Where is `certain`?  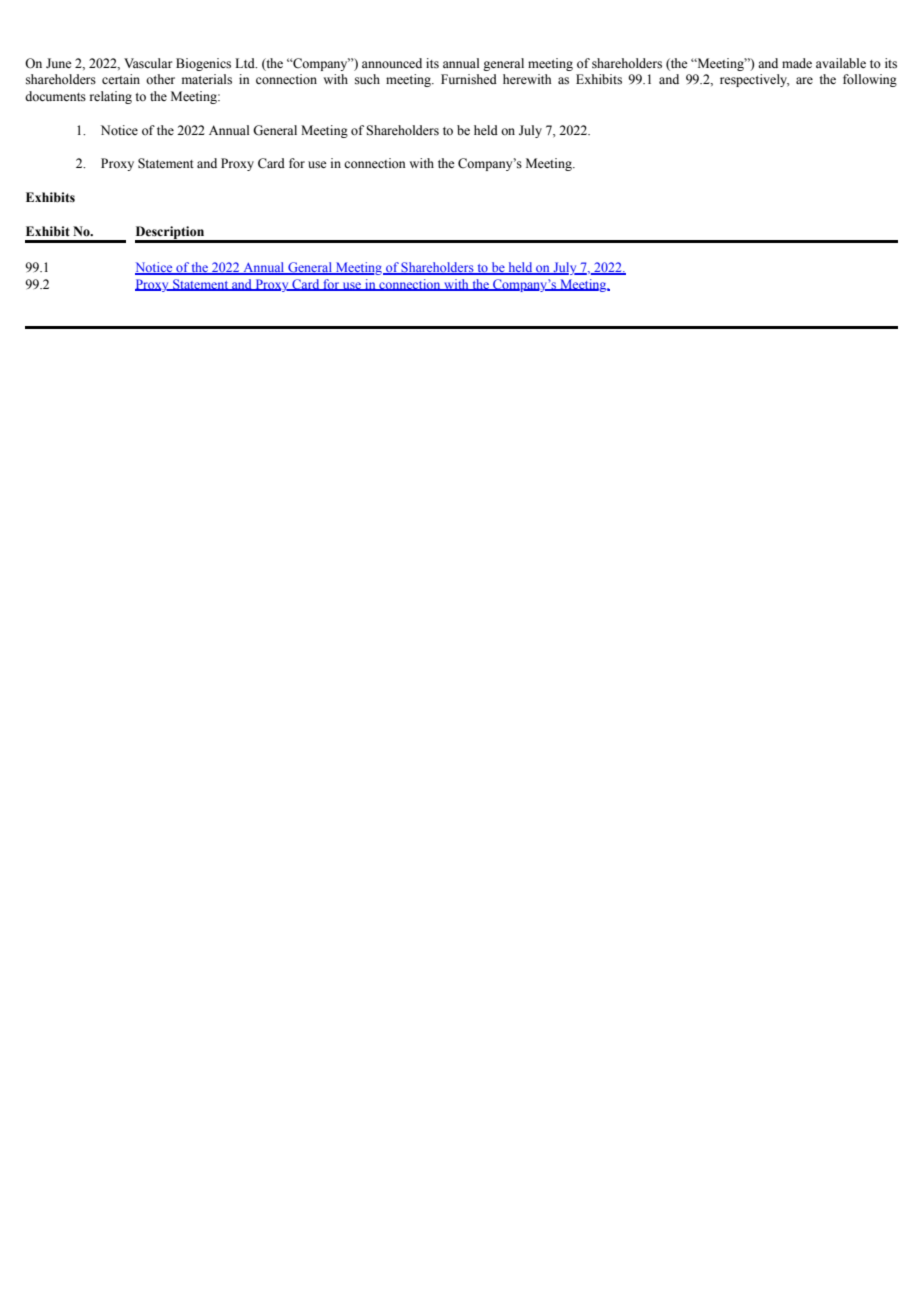 certain is located at coordinates (121, 79).
